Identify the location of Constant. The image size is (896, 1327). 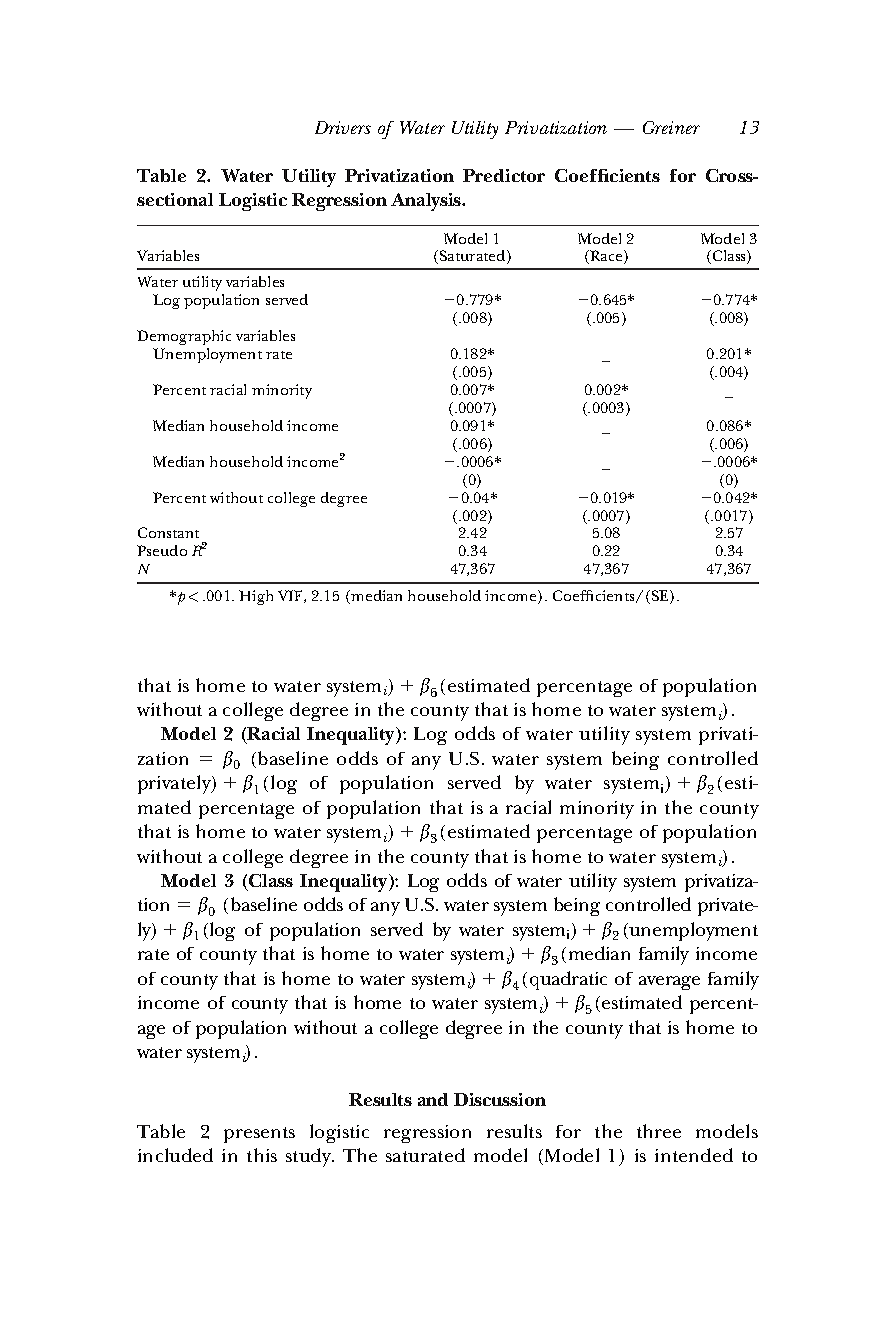
(168, 532).
